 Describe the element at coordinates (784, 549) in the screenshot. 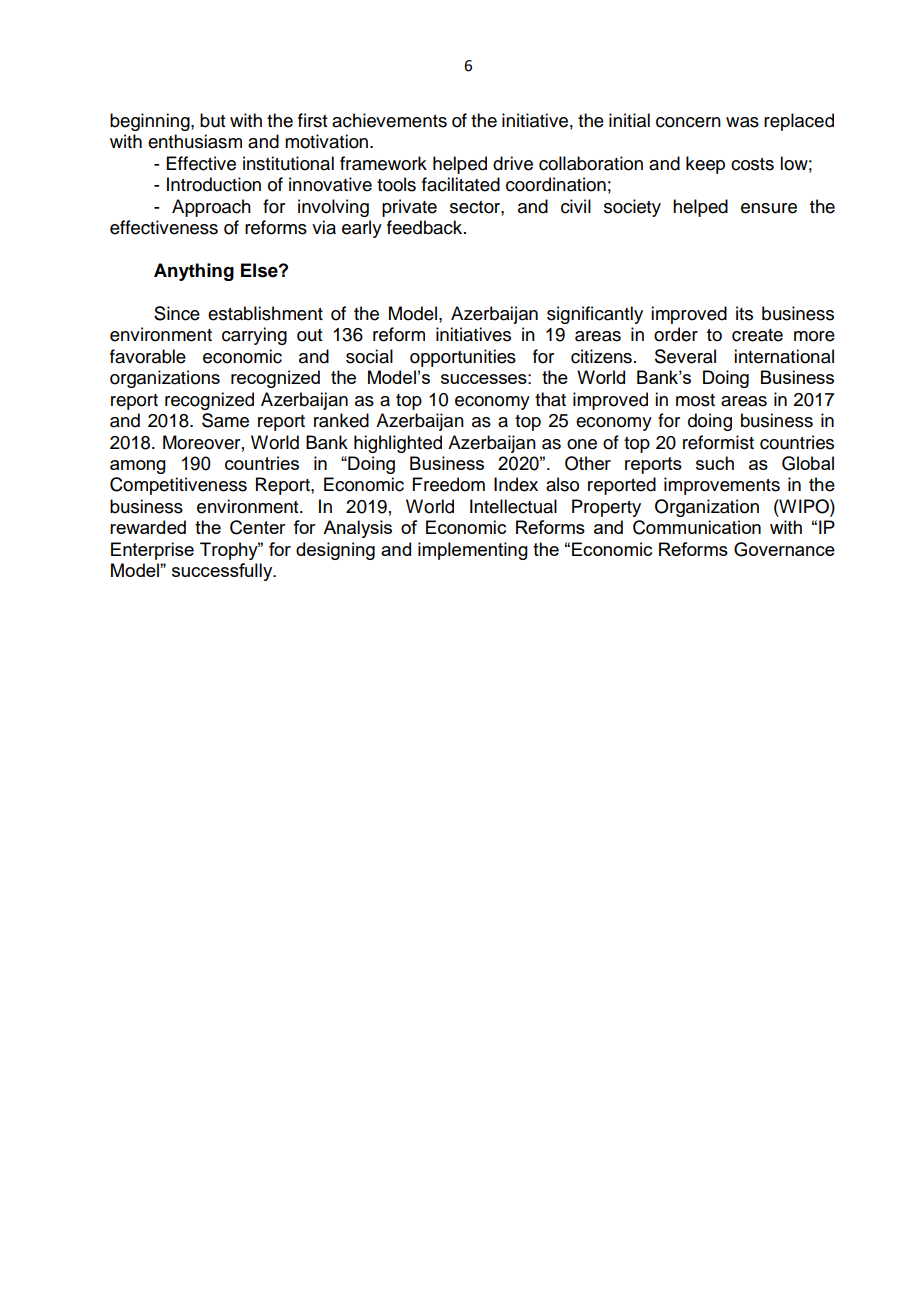

I see `Governance` at that location.
